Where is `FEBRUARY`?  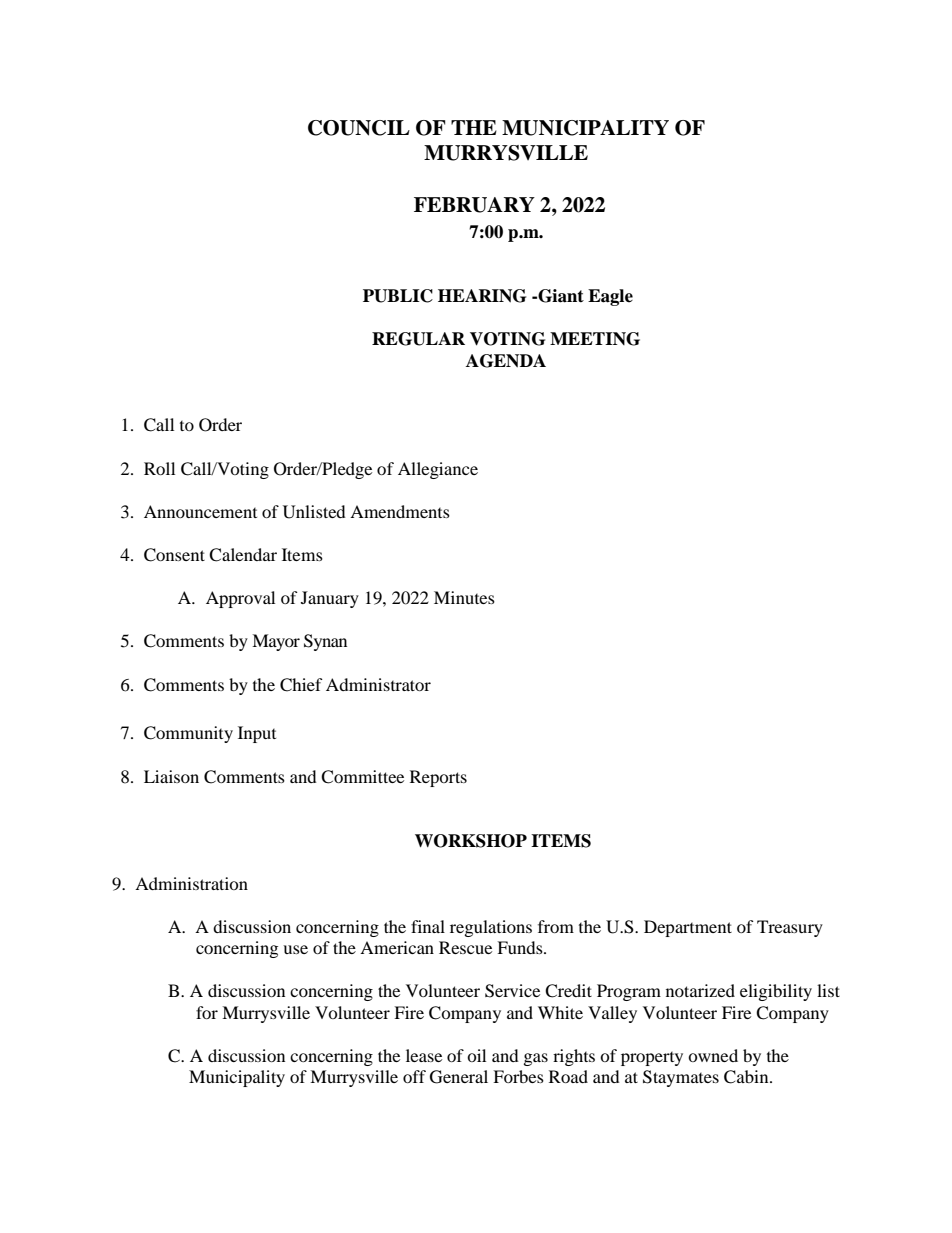
FEBRUARY is located at coordinates (474, 205).
